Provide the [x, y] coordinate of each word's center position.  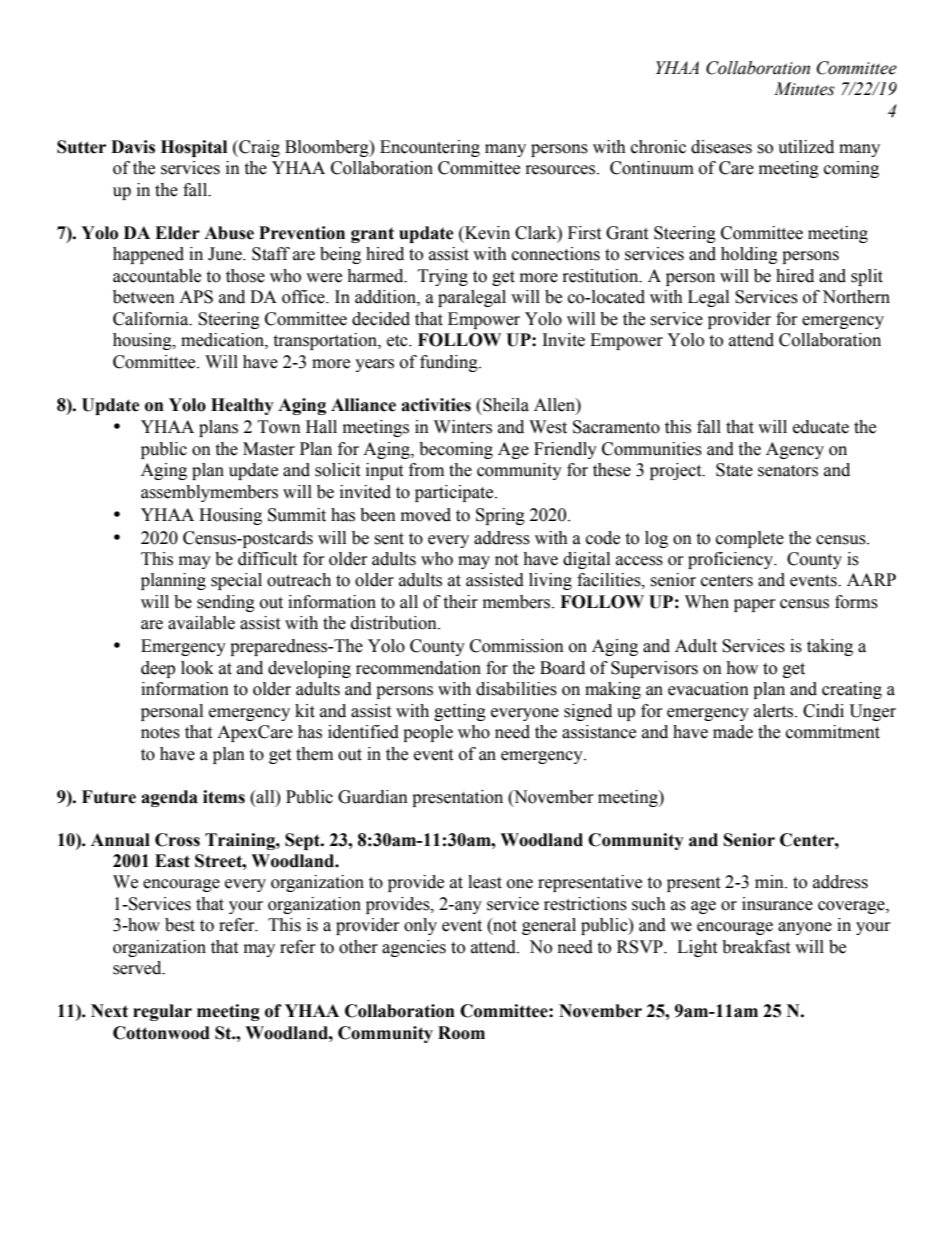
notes [160, 733]
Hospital [194, 148]
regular [162, 1012]
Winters [463, 427]
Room [461, 1033]
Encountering [430, 148]
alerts [775, 711]
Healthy [242, 406]
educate [821, 427]
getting [460, 712]
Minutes [804, 89]
